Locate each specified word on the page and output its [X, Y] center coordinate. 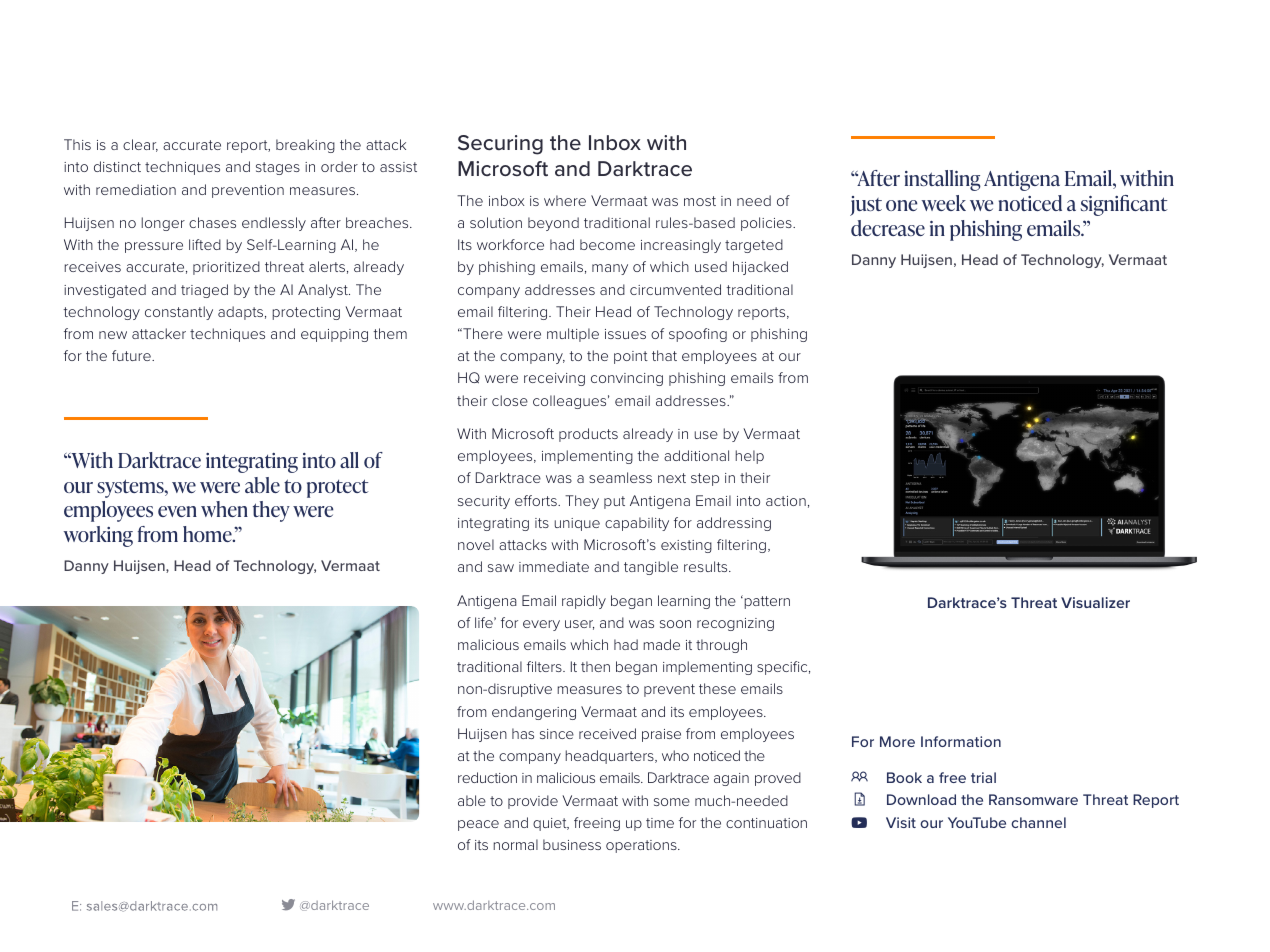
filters [545, 666]
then [595, 666]
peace [478, 825]
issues [625, 334]
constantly [179, 313]
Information [961, 741]
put [614, 502]
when [224, 509]
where [565, 200]
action [786, 501]
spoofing [698, 335]
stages [278, 168]
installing [943, 180]
